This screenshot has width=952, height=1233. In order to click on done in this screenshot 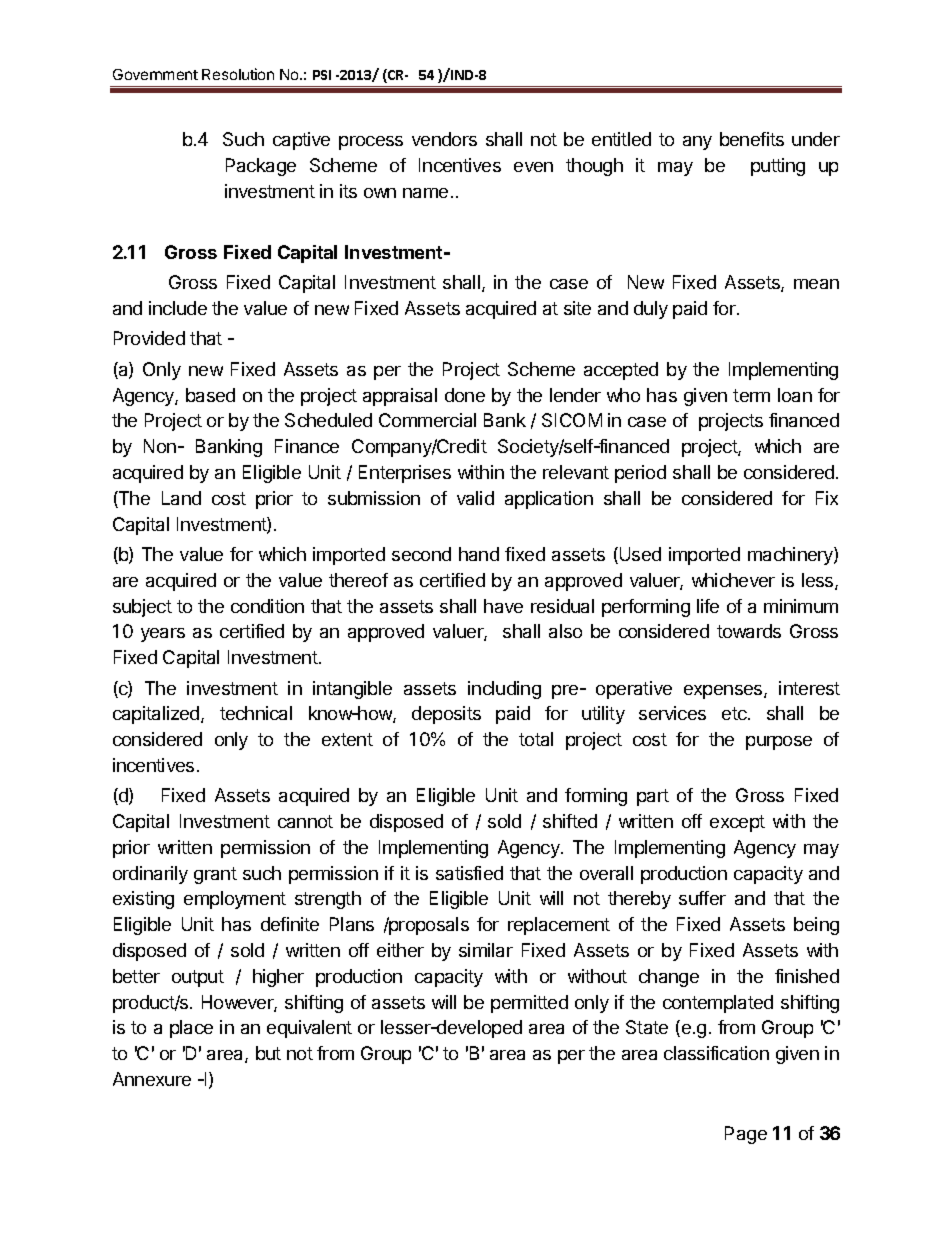, I will do `click(465, 395)`.
